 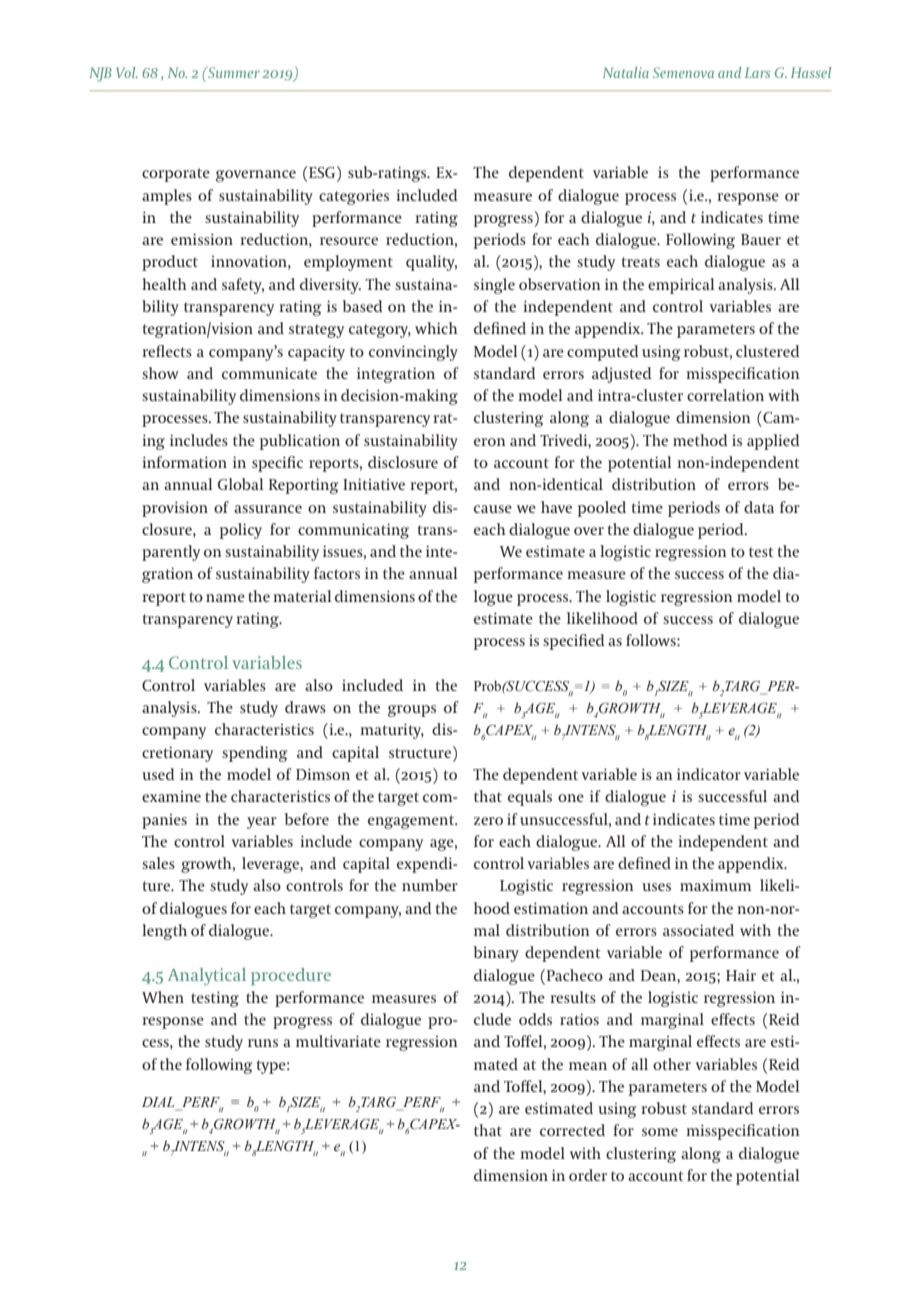 What do you see at coordinates (233, 72) in the screenshot?
I see `Summer` at bounding box center [233, 72].
